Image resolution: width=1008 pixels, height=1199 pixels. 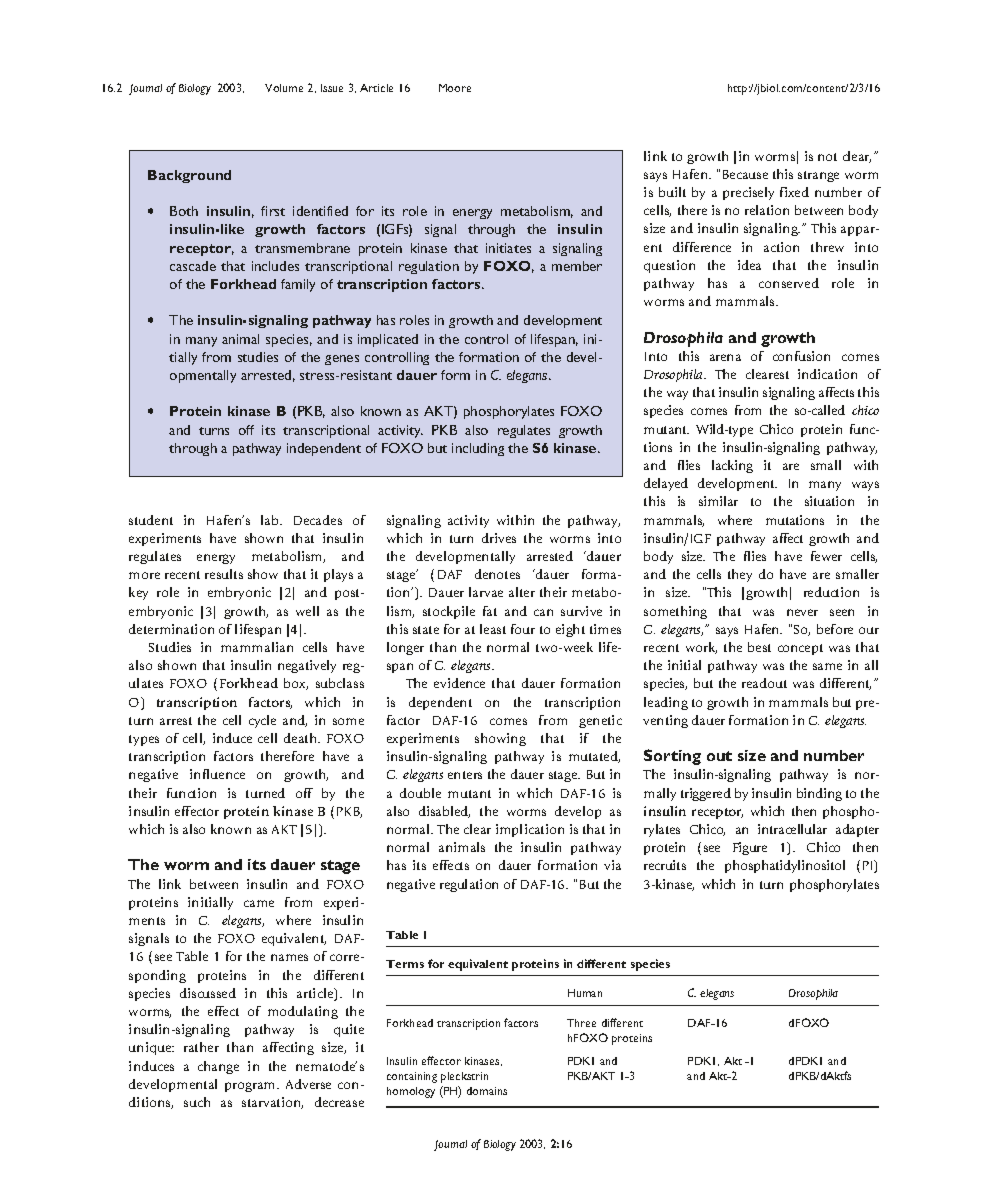 What do you see at coordinates (802, 612) in the screenshot?
I see `never` at bounding box center [802, 612].
